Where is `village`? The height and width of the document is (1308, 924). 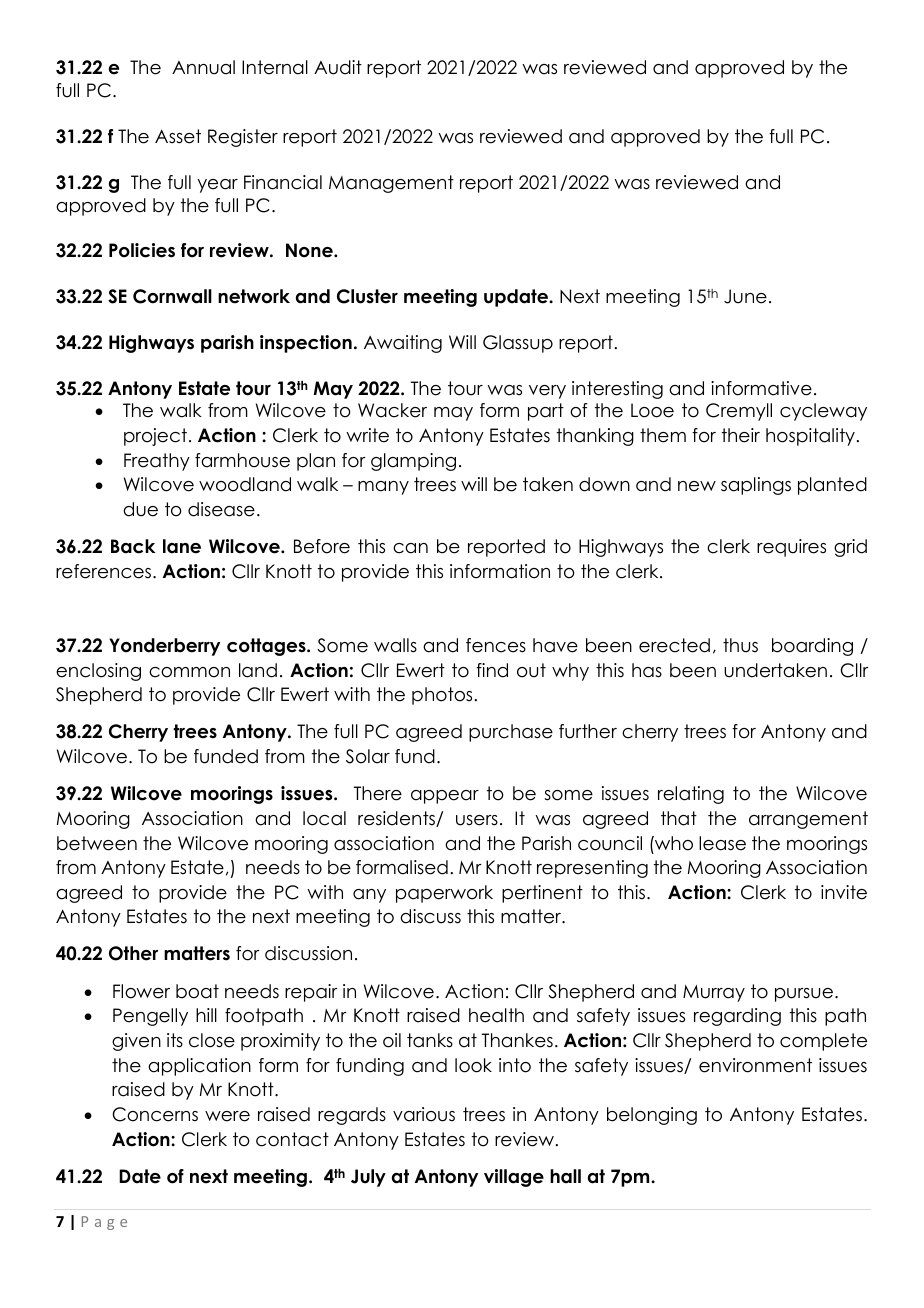 village is located at coordinates (514, 1178).
